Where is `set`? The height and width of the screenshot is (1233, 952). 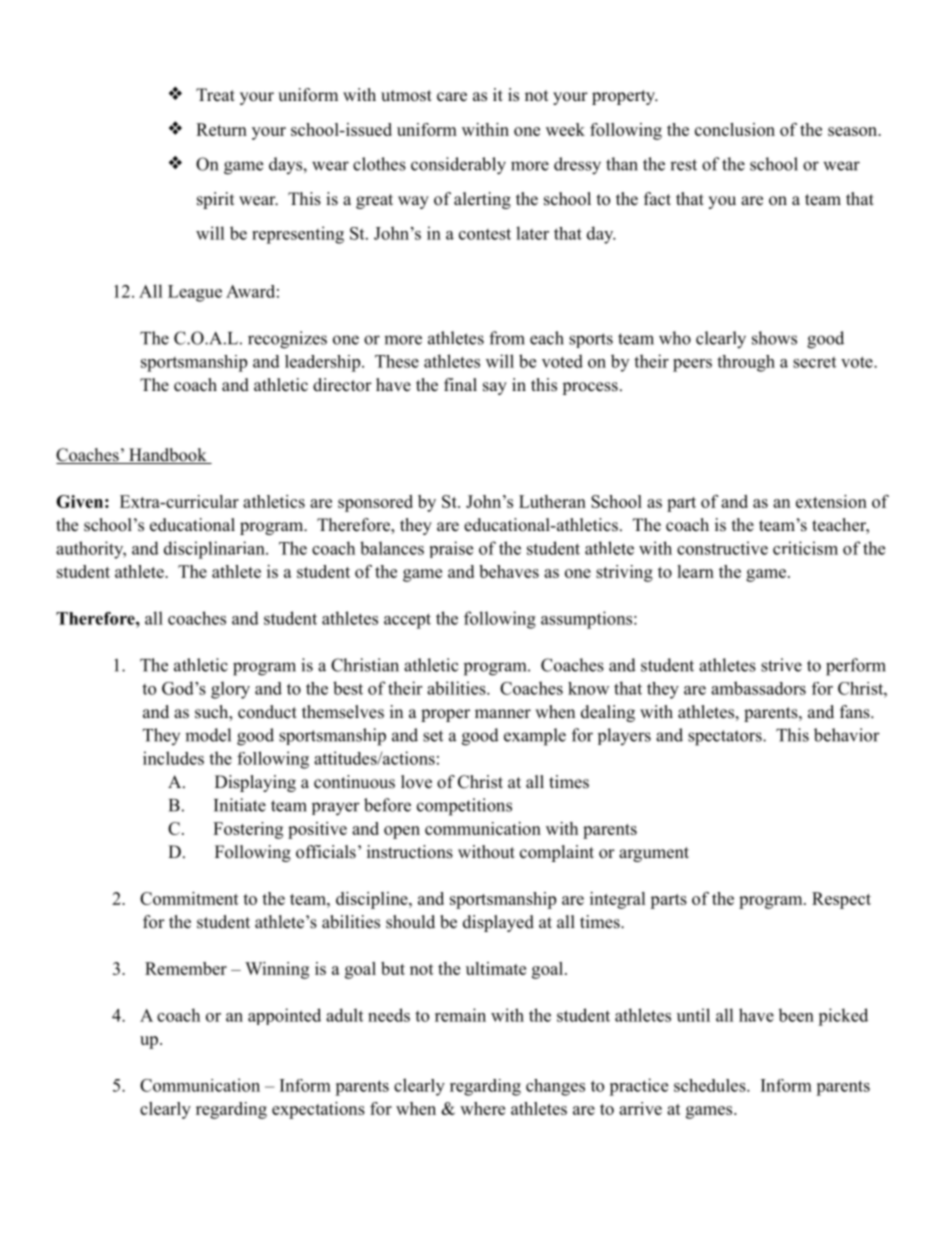 set is located at coordinates (433, 736).
